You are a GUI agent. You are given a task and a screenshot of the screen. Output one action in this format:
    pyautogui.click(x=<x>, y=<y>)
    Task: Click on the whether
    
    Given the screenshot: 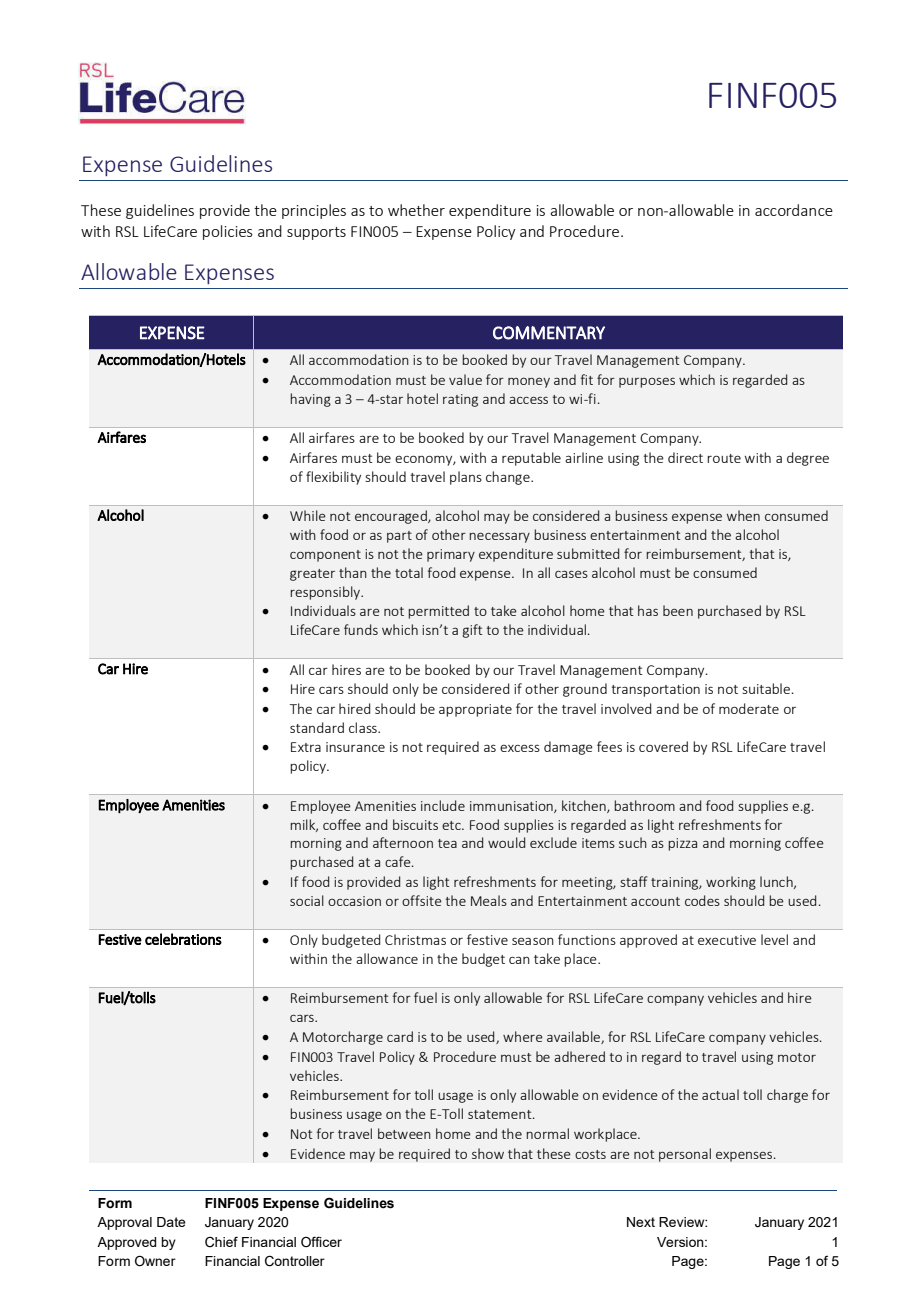 What is the action you would take?
    pyautogui.click(x=416, y=210)
